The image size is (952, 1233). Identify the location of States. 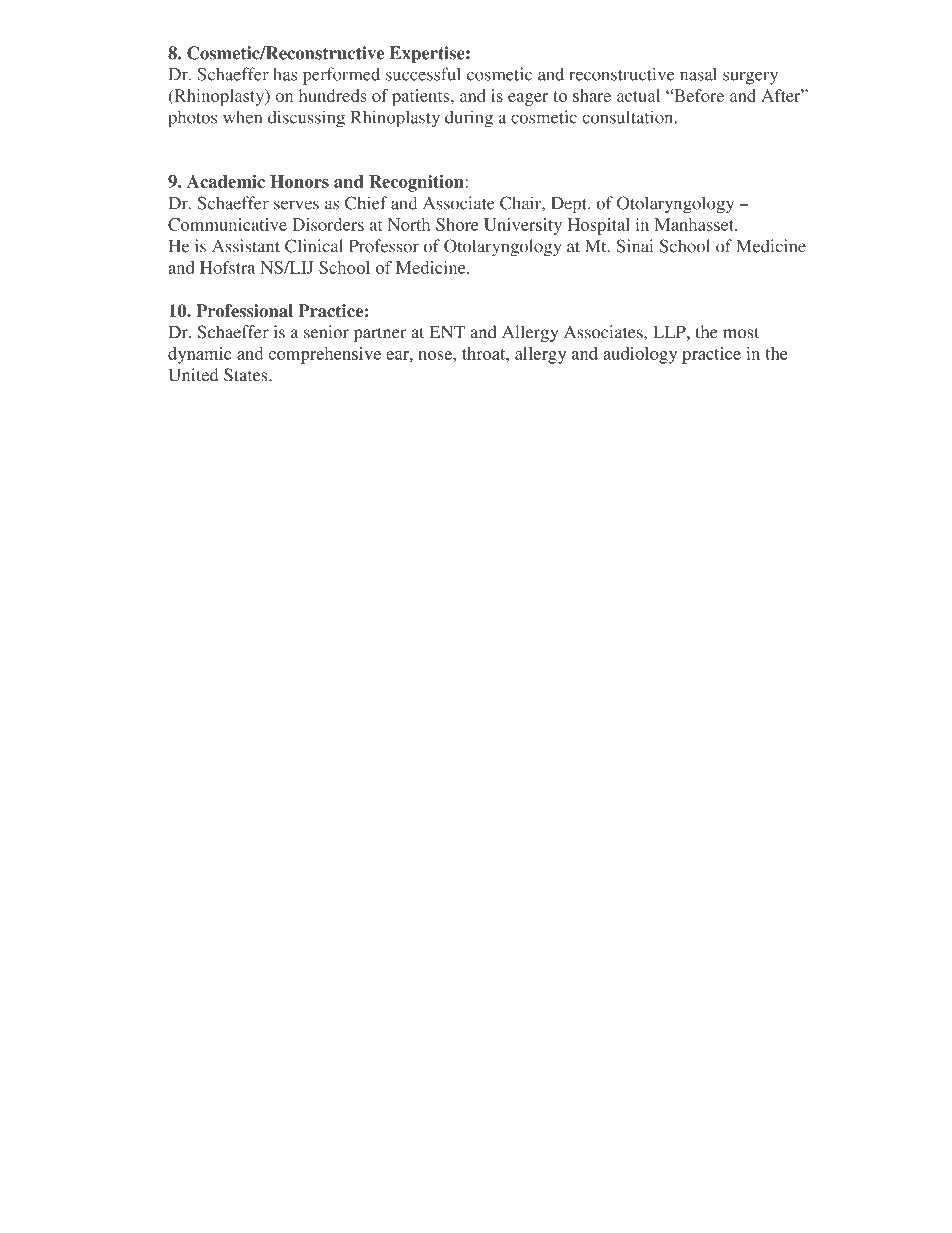
(247, 375).
